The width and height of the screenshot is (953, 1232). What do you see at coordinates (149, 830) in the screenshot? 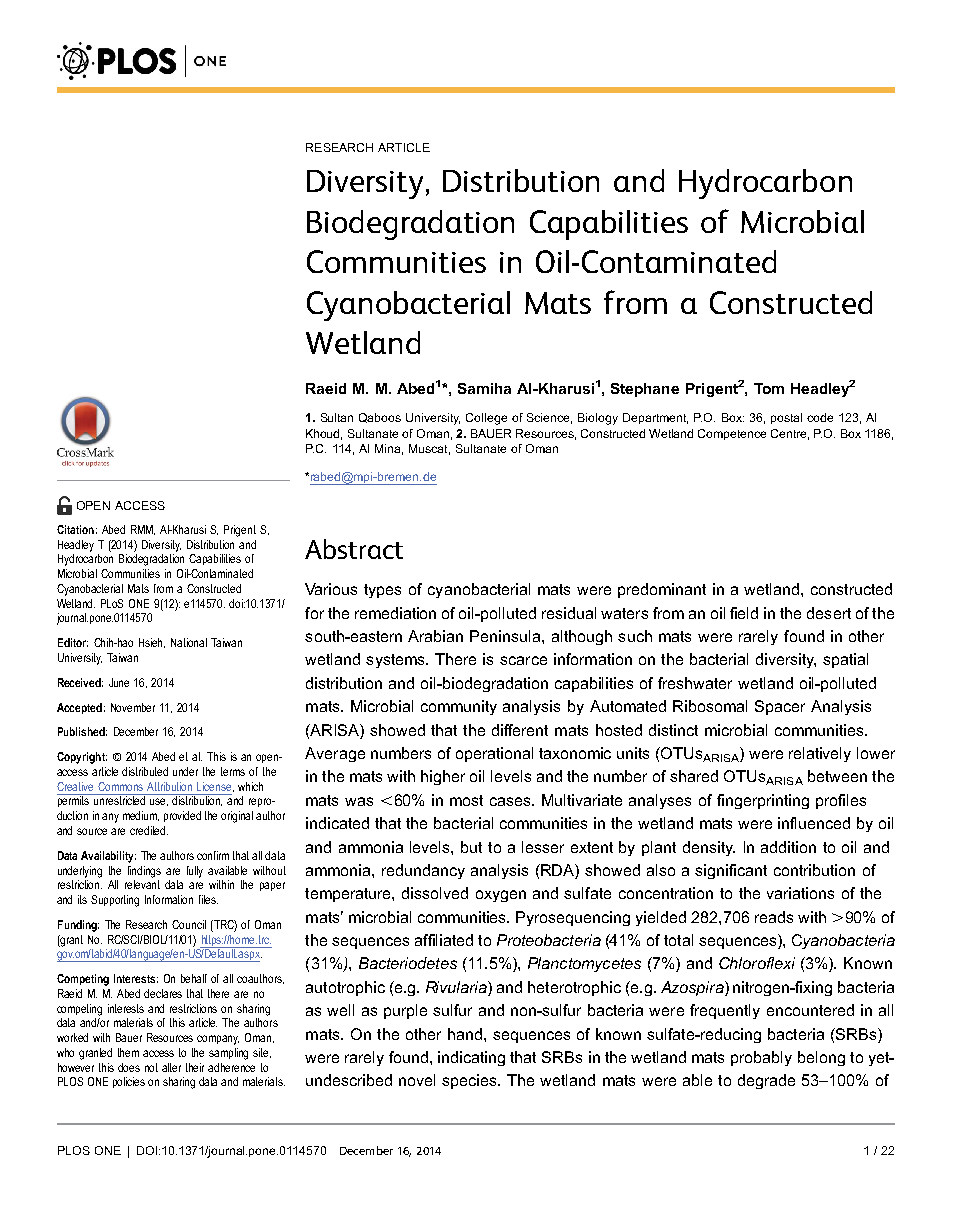
I see `credited` at bounding box center [149, 830].
